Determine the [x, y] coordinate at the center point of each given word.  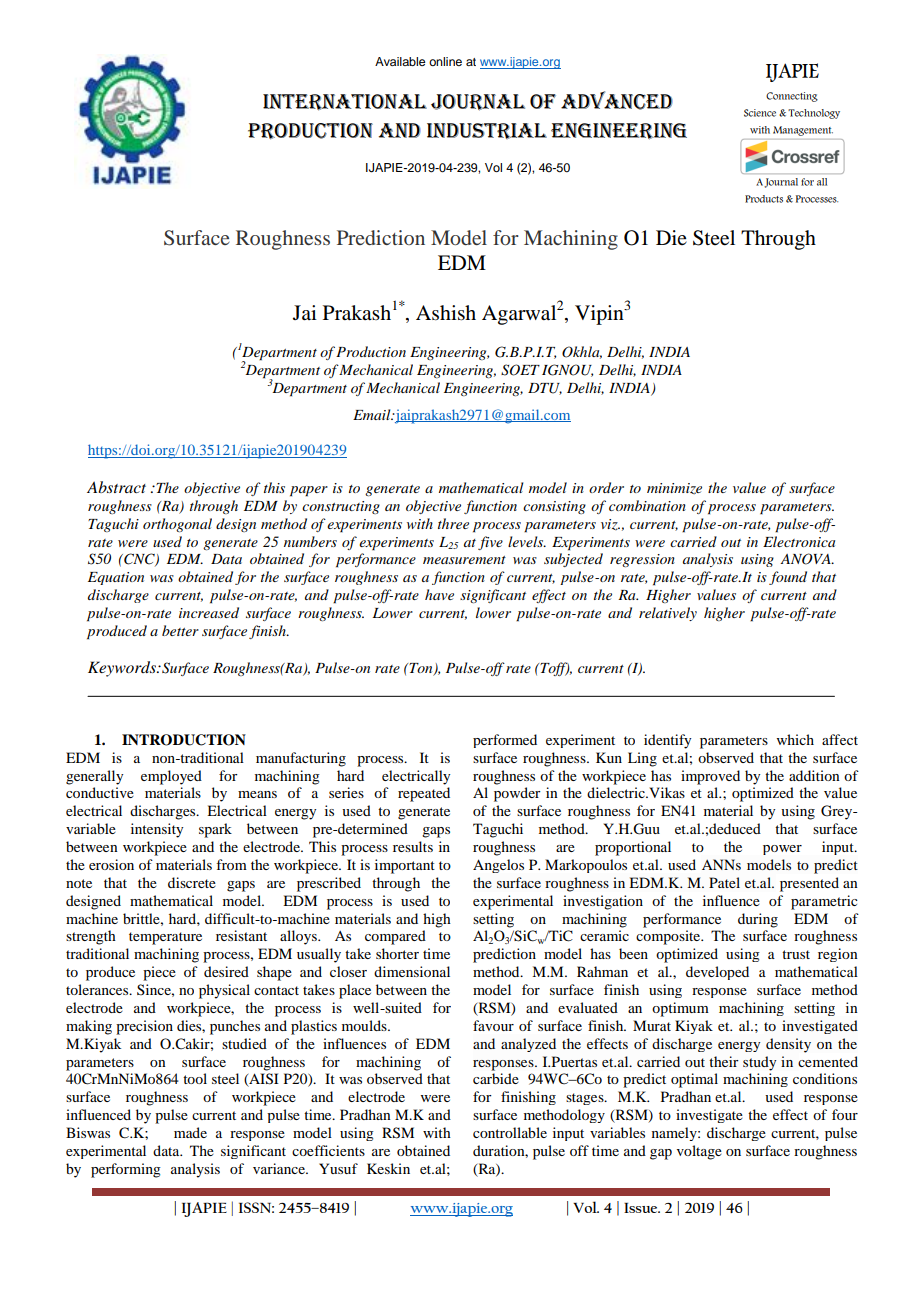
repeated [424, 794]
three [453, 523]
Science [760, 113]
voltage [699, 1152]
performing [126, 1170]
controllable [510, 1132]
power [782, 850]
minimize [674, 488]
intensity [157, 830]
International [345, 102]
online [445, 61]
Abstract [116, 487]
